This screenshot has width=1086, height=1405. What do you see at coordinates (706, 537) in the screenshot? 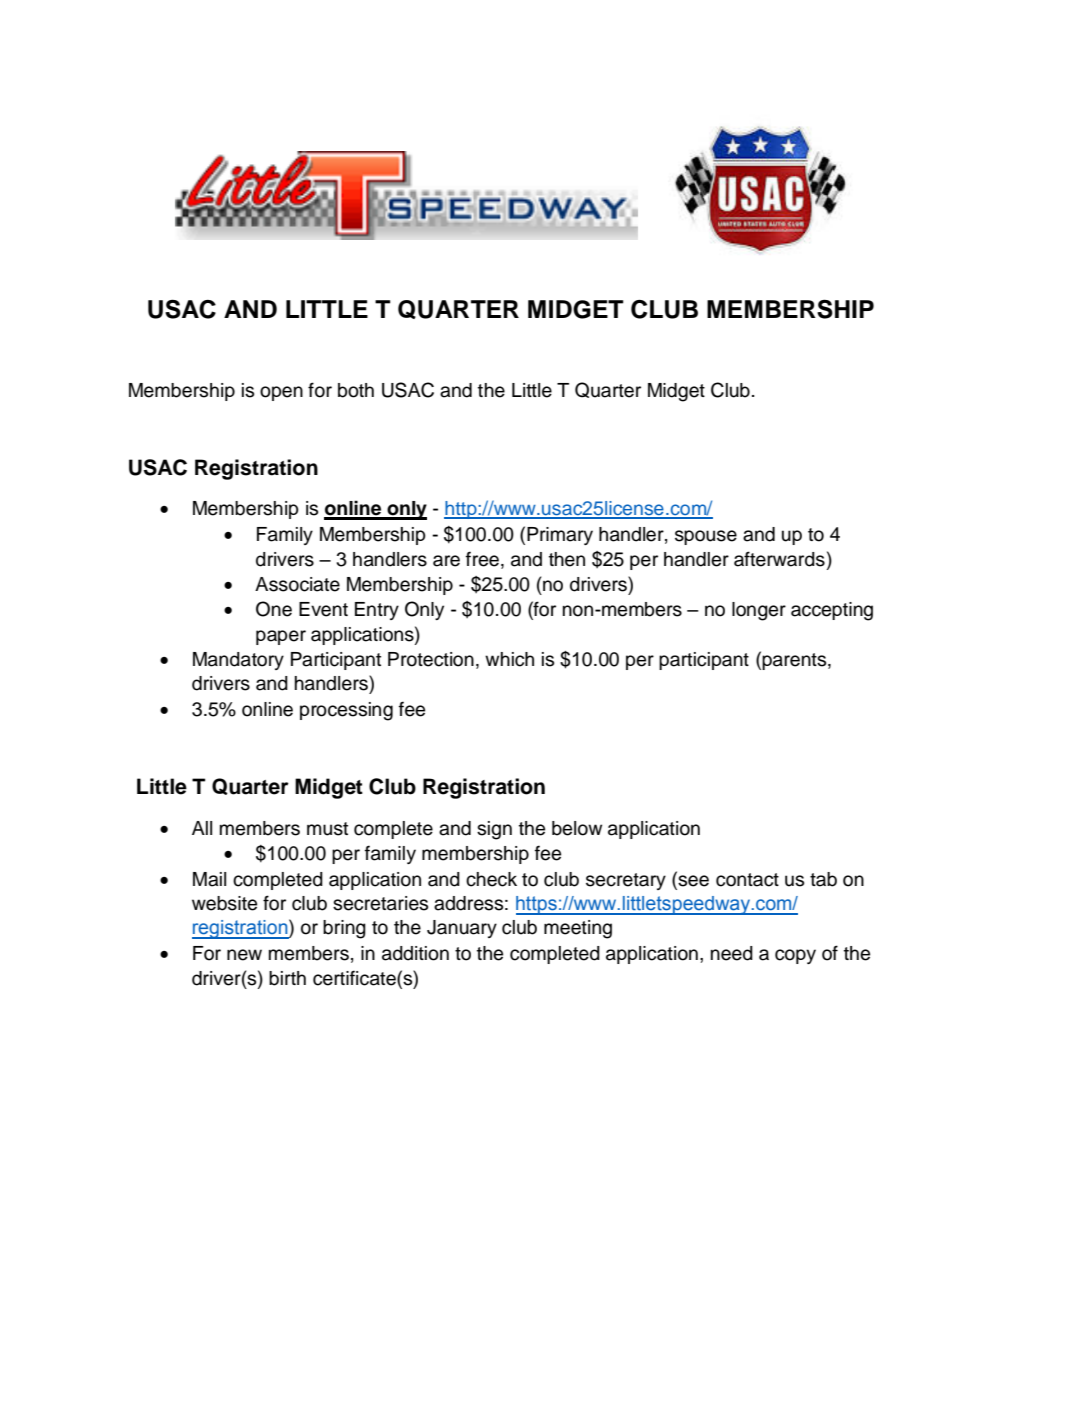
I see `spouse` at bounding box center [706, 537].
